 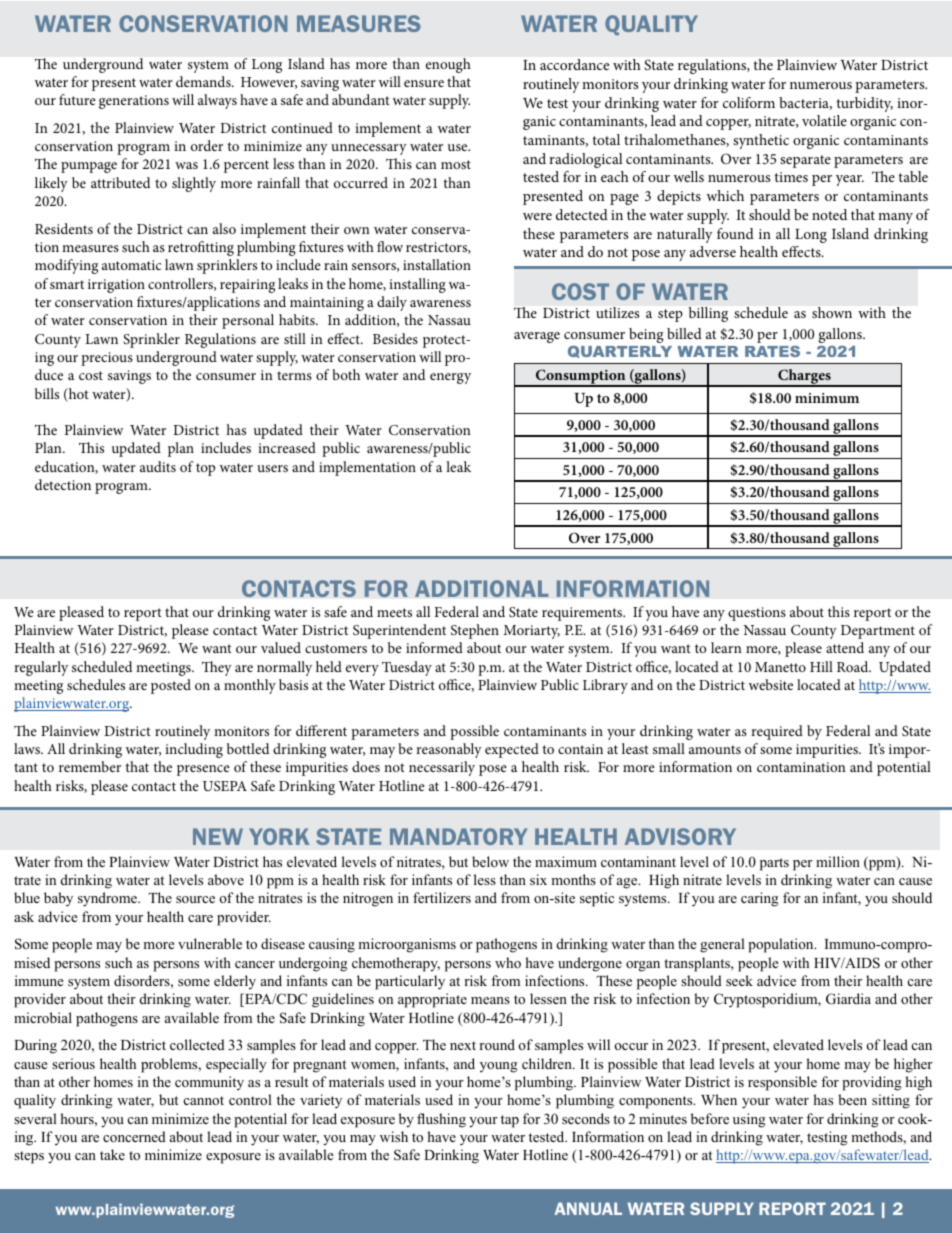 I want to click on future, so click(x=77, y=99).
